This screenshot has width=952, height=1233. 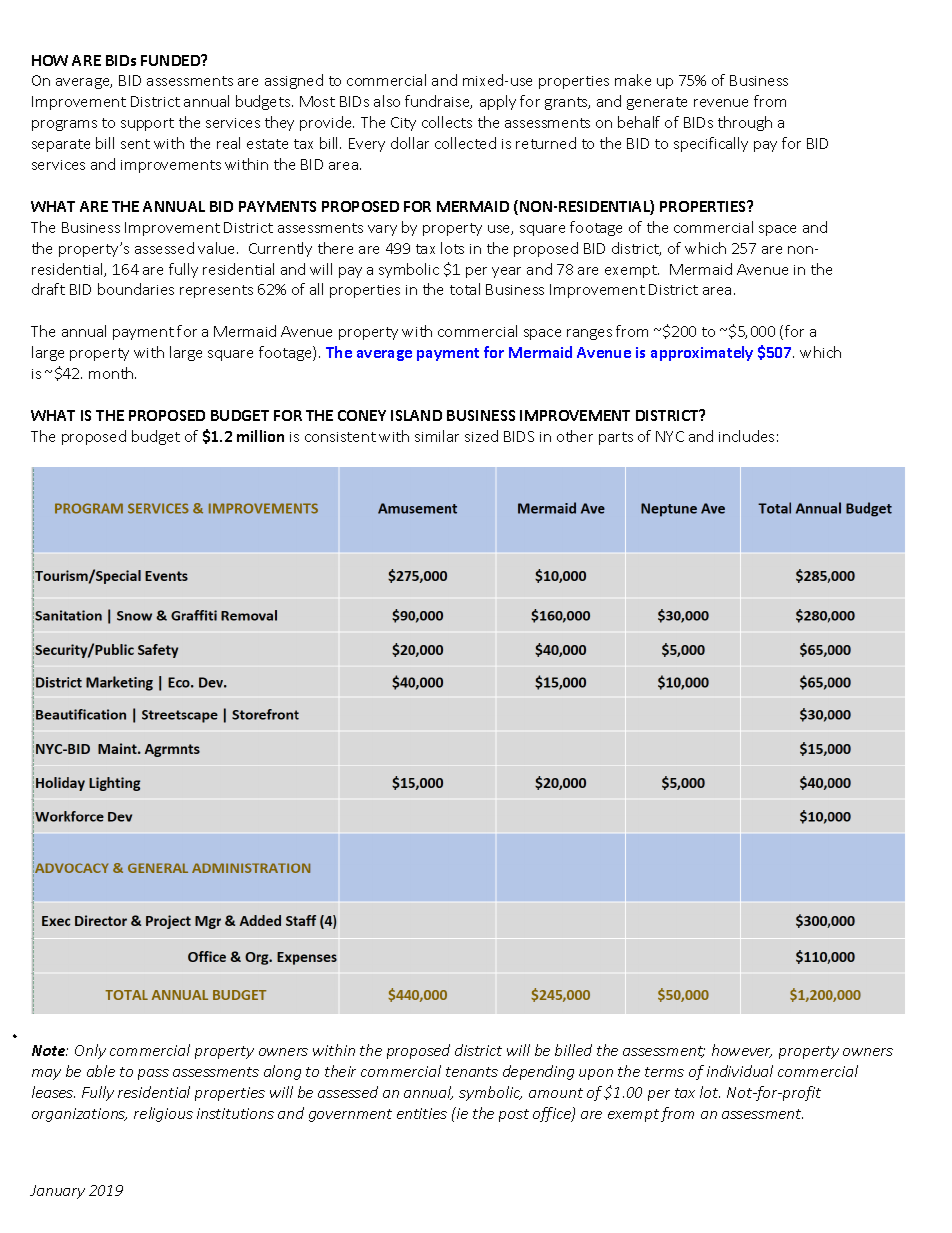 I want to click on religious, so click(x=163, y=1114).
